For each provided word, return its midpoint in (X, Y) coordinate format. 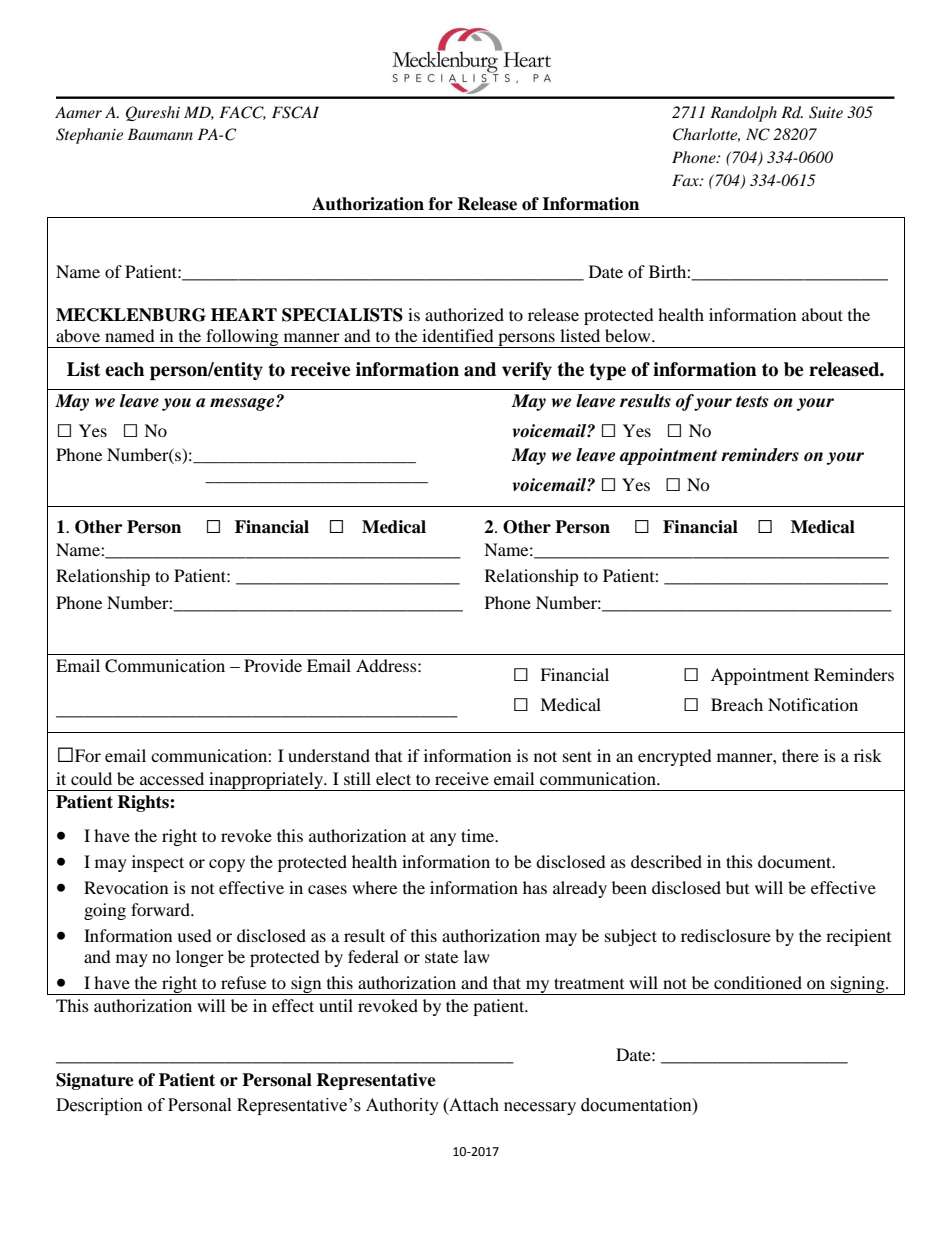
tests (752, 402)
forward (161, 909)
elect (393, 778)
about (822, 314)
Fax (686, 180)
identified (458, 335)
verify (527, 371)
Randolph (743, 114)
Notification (813, 704)
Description (99, 1106)
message (243, 404)
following (242, 338)
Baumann (160, 134)
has (535, 887)
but (737, 887)
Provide (273, 665)
